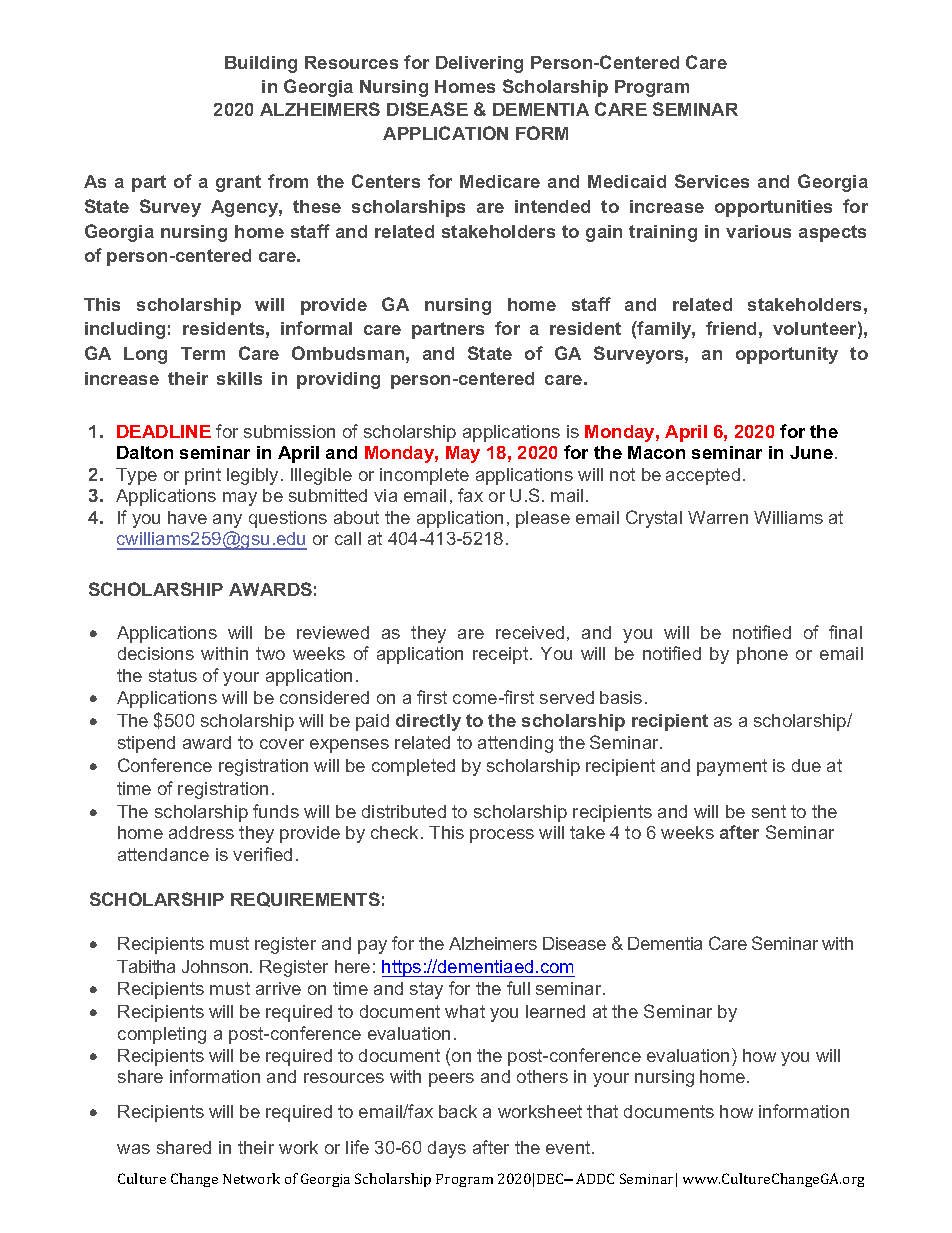  Describe the element at coordinates (133, 1149) in the page. I see `was` at that location.
